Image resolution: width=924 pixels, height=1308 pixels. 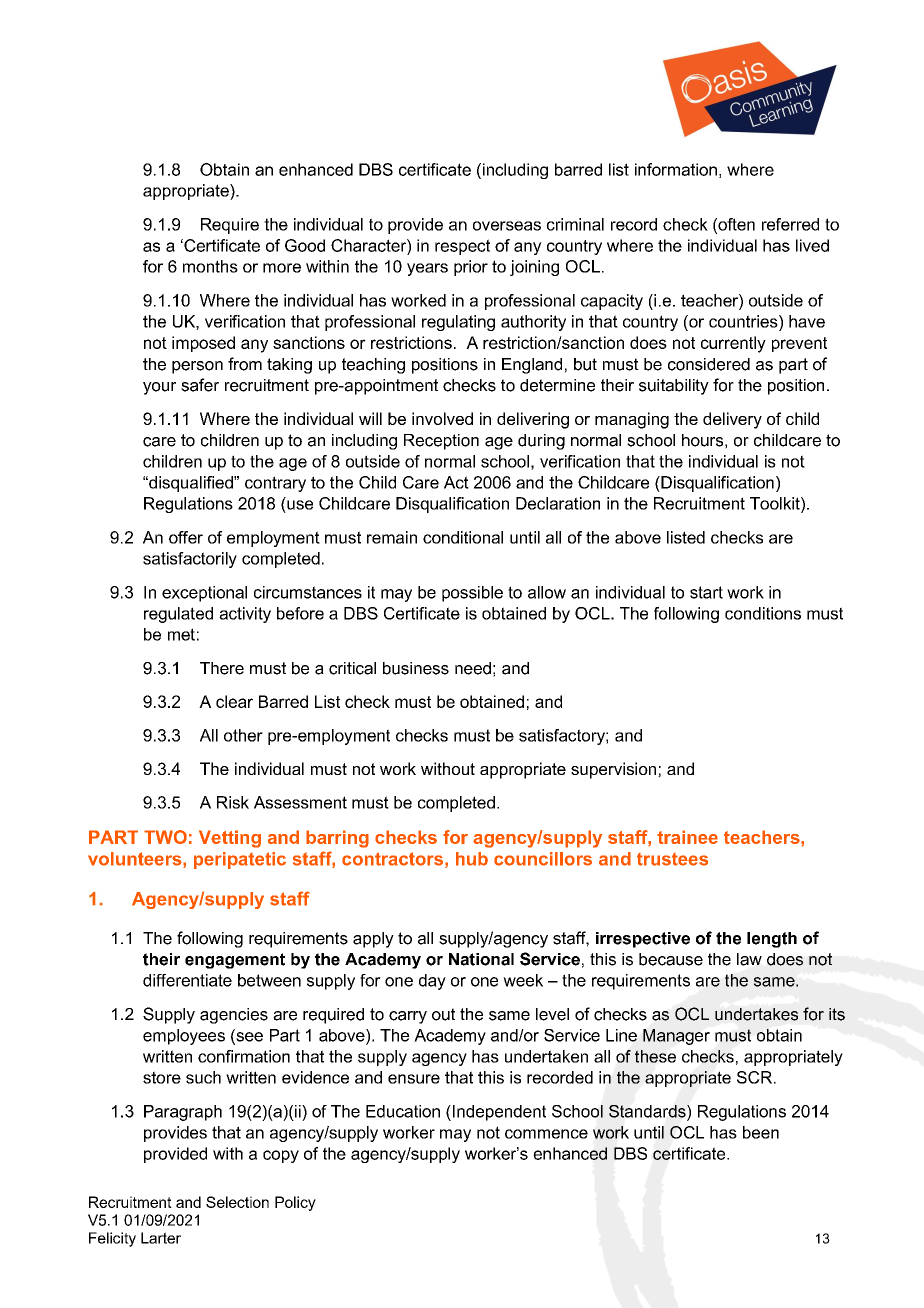 I want to click on hub, so click(x=472, y=859).
